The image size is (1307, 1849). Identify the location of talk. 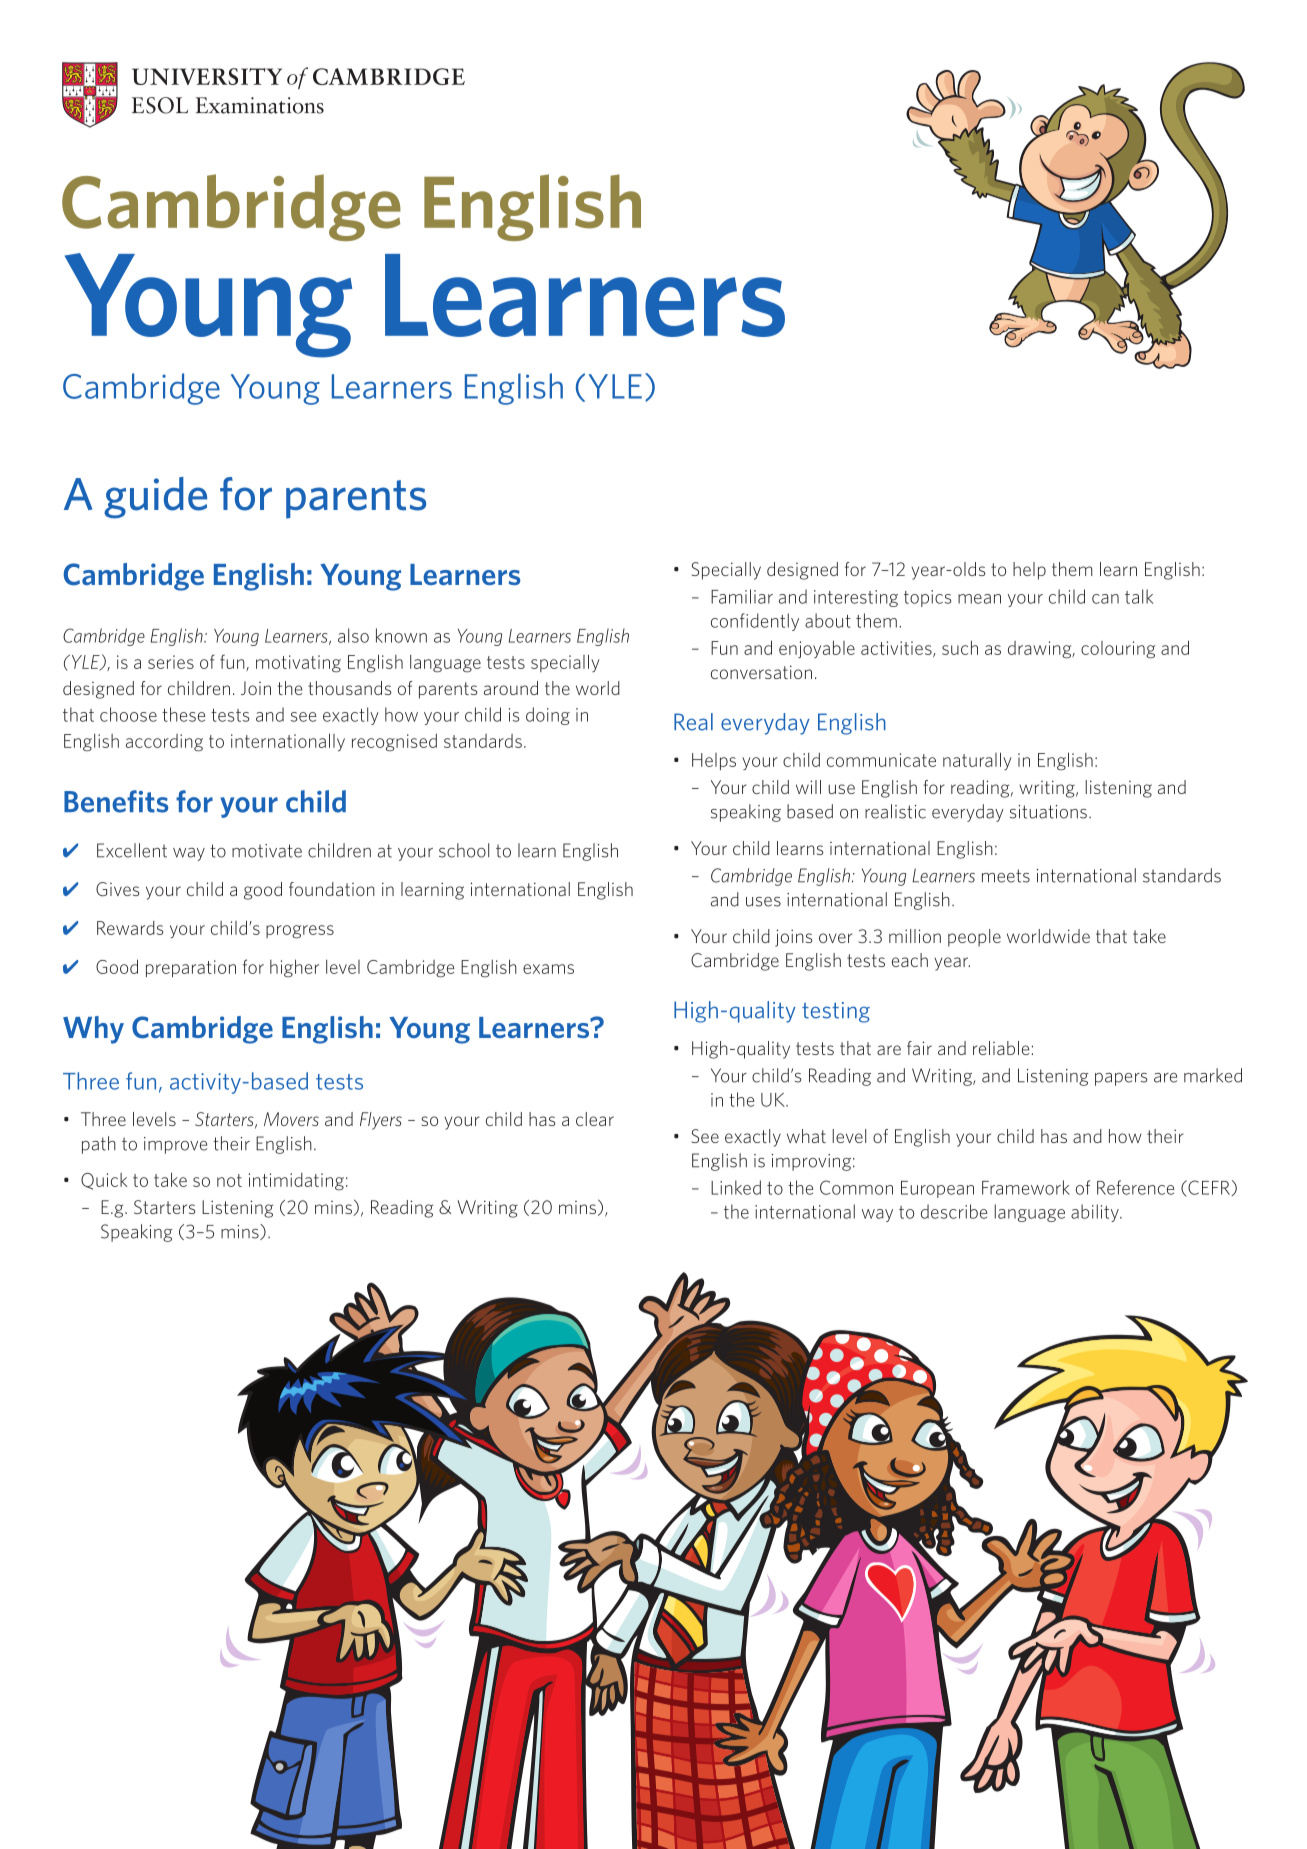
(1139, 596).
